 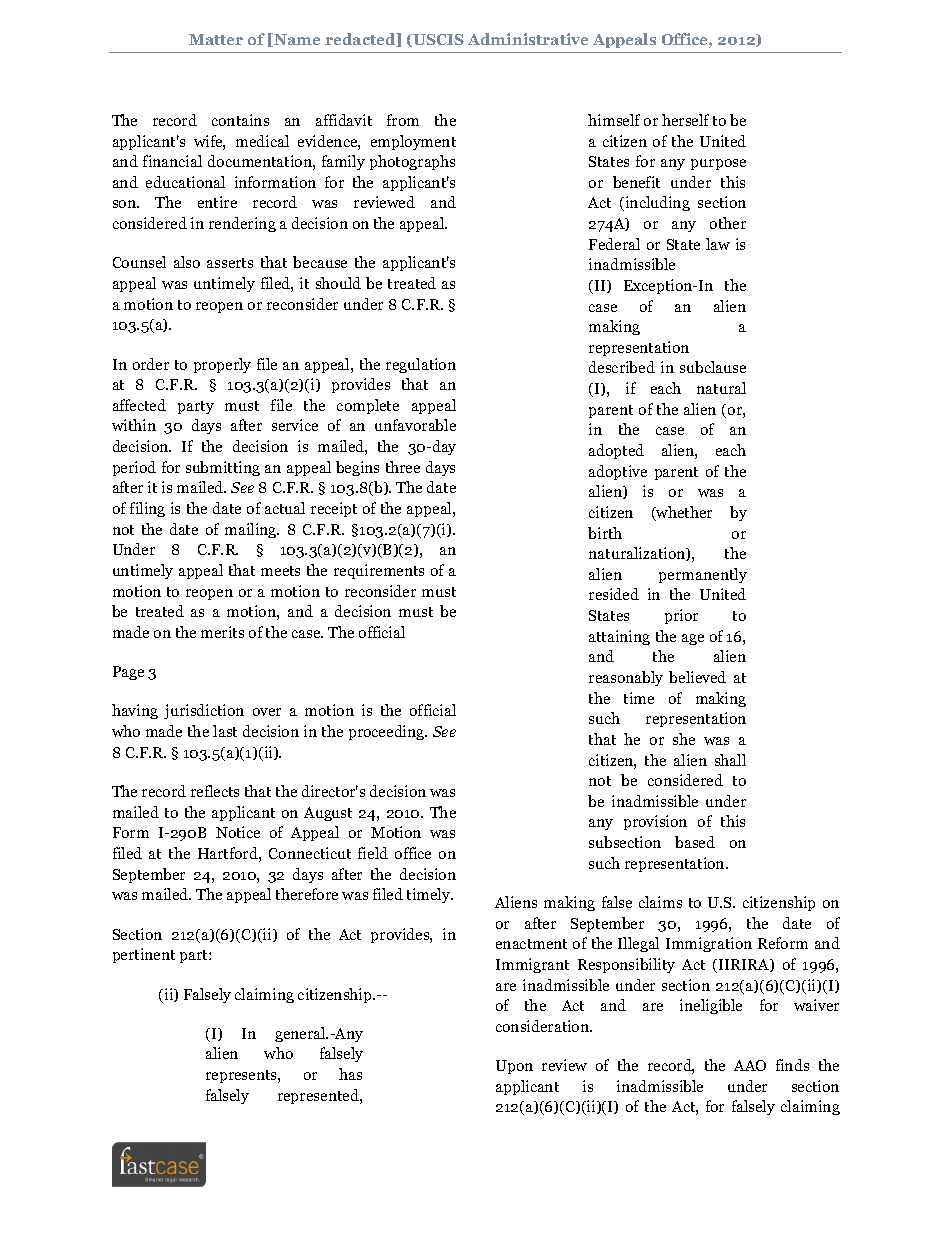 What do you see at coordinates (514, 1067) in the page?
I see `Upon` at bounding box center [514, 1067].
